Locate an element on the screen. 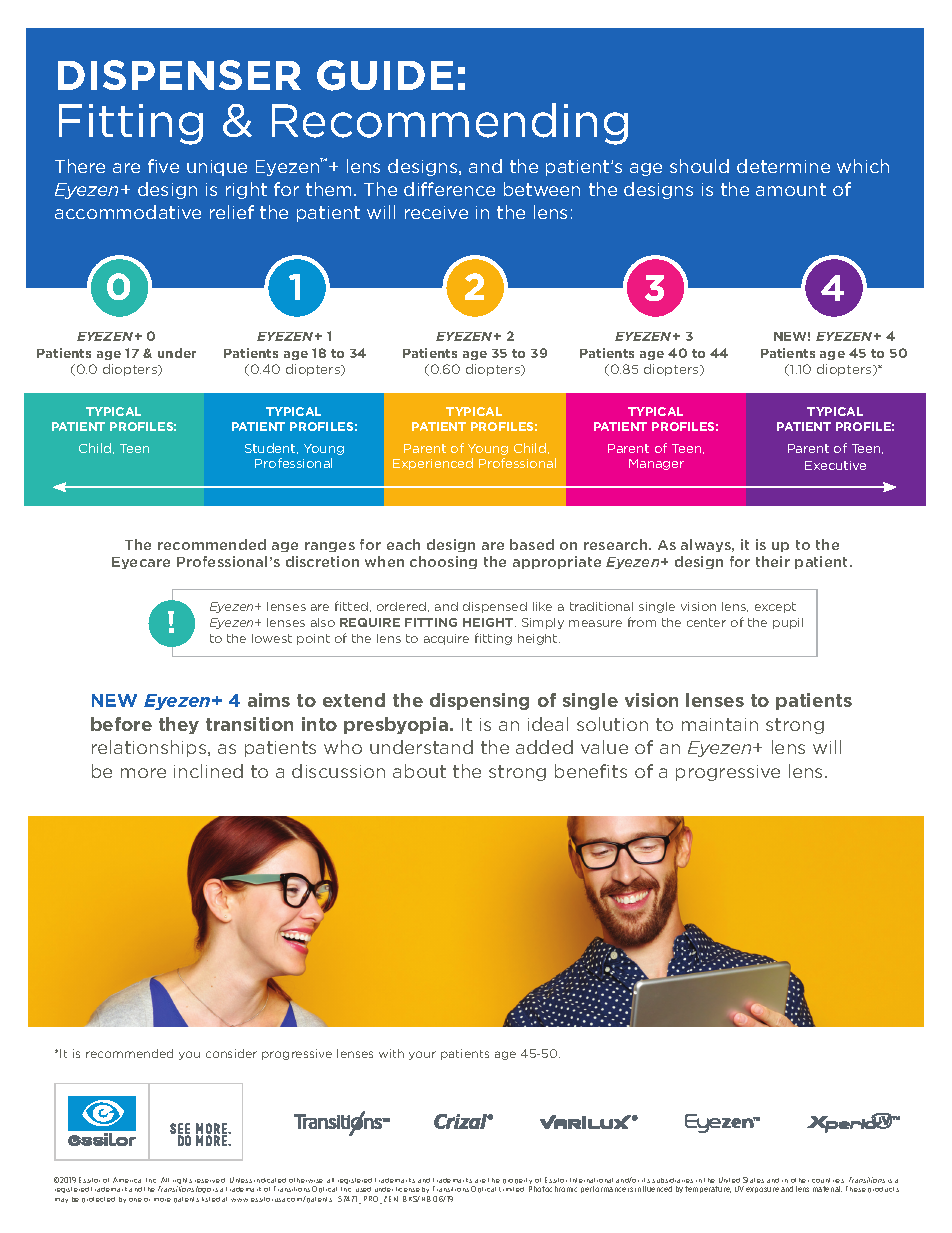 This screenshot has height=1233, width=952. inclined is located at coordinates (208, 771).
